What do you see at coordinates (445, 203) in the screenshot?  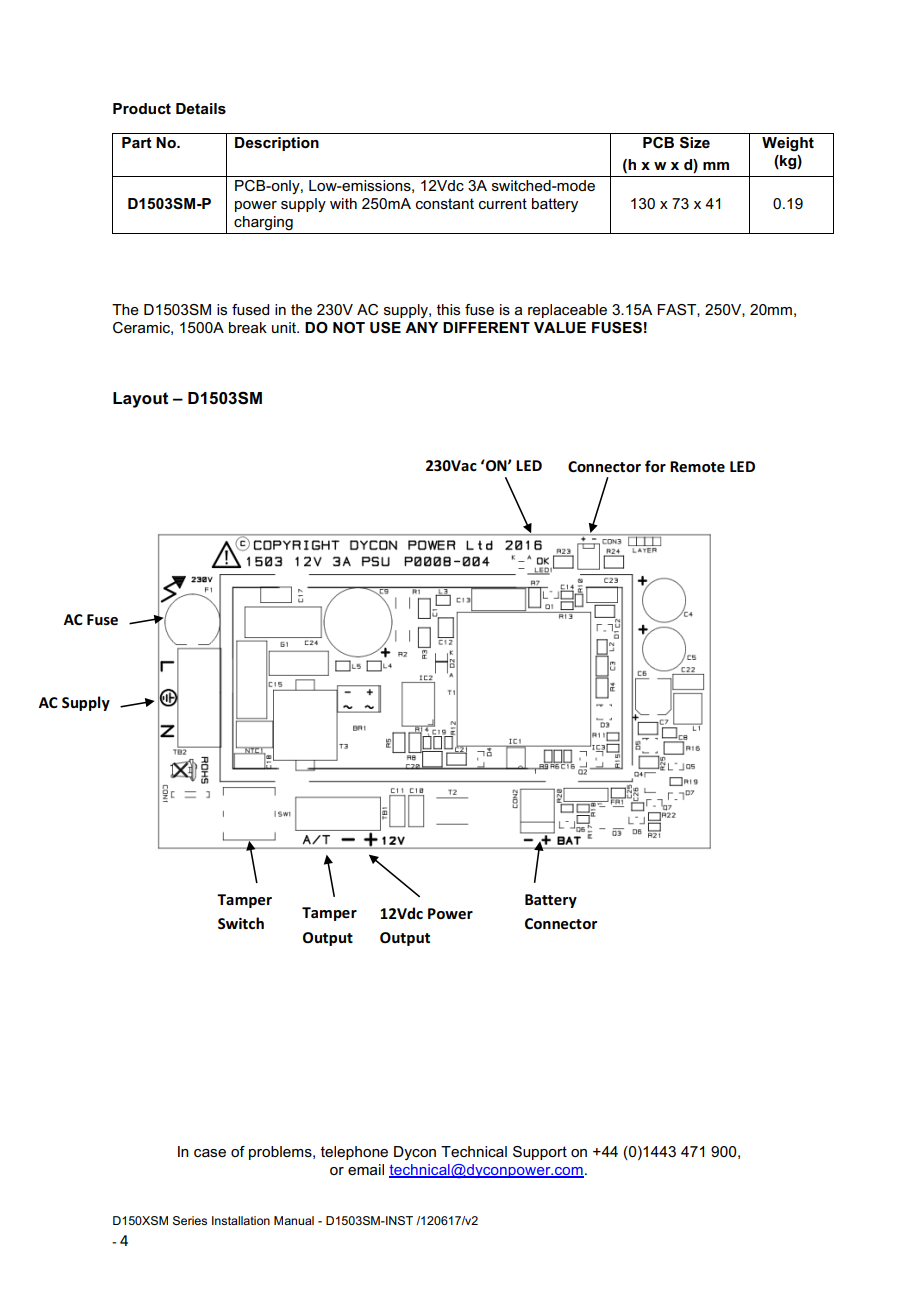 I see `constant` at bounding box center [445, 203].
